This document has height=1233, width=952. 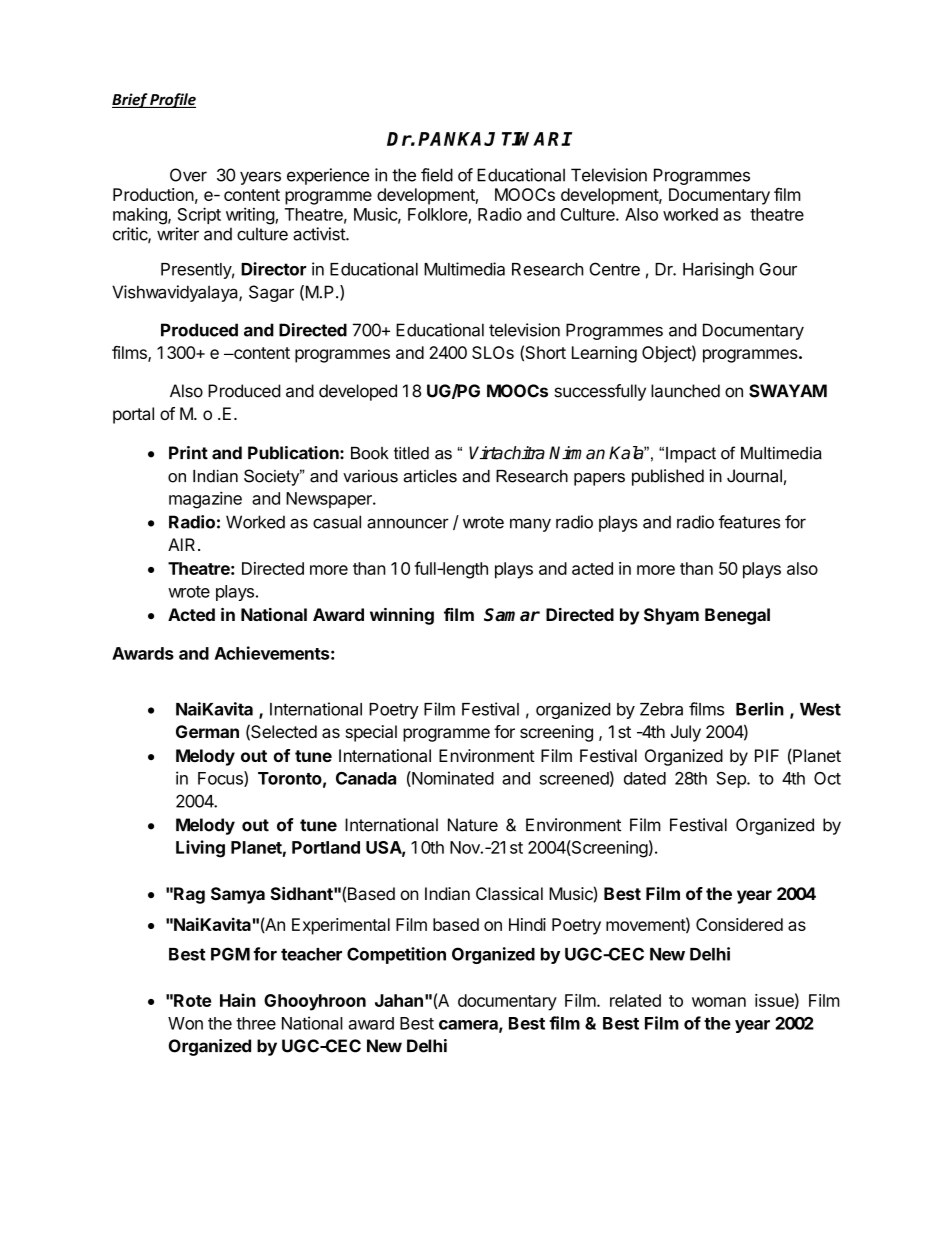 I want to click on Centre, so click(x=614, y=269).
